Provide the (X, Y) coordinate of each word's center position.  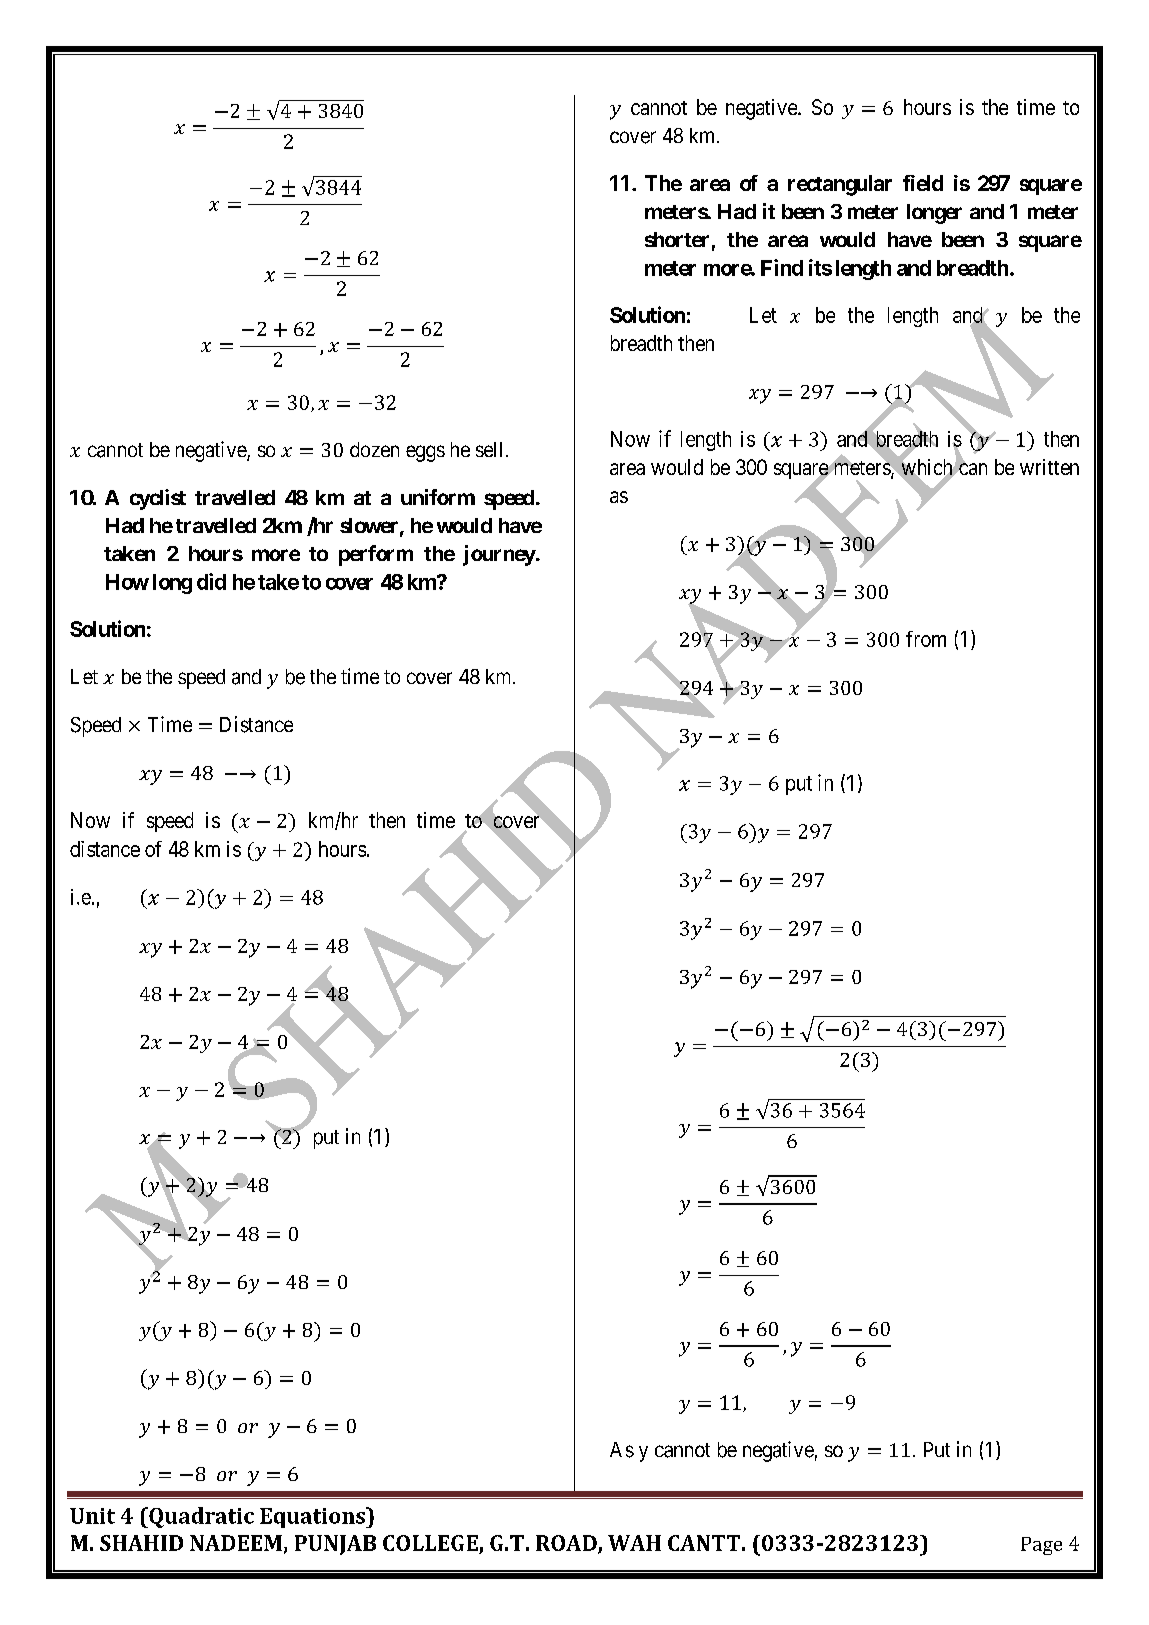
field (923, 183)
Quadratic (200, 1517)
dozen (374, 449)
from (926, 639)
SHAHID (141, 1543)
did (211, 581)
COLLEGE (430, 1543)
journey (499, 555)
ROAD (567, 1544)
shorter (677, 239)
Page (1041, 1546)
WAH (634, 1543)
